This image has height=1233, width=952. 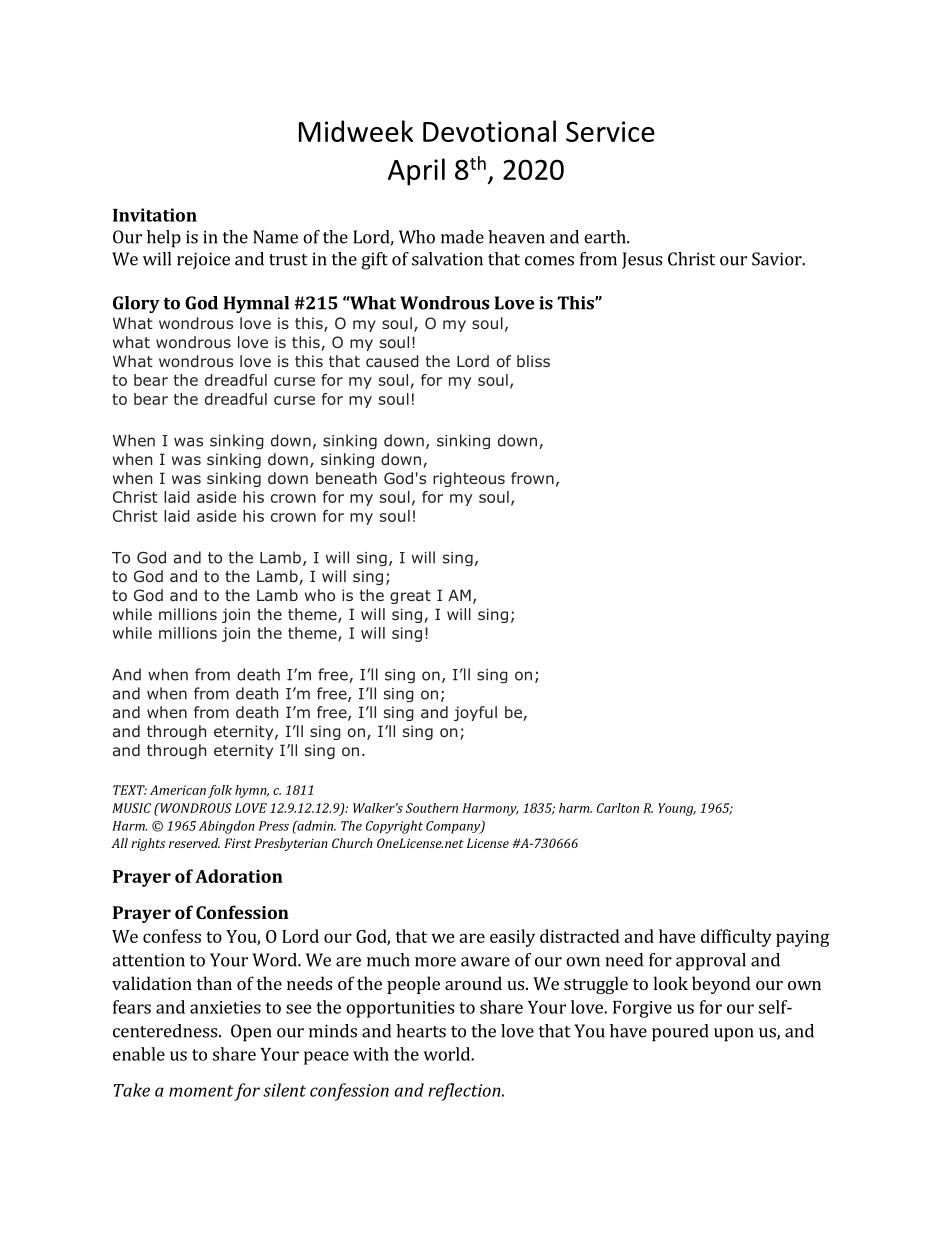 I want to click on moment, so click(x=201, y=1091).
